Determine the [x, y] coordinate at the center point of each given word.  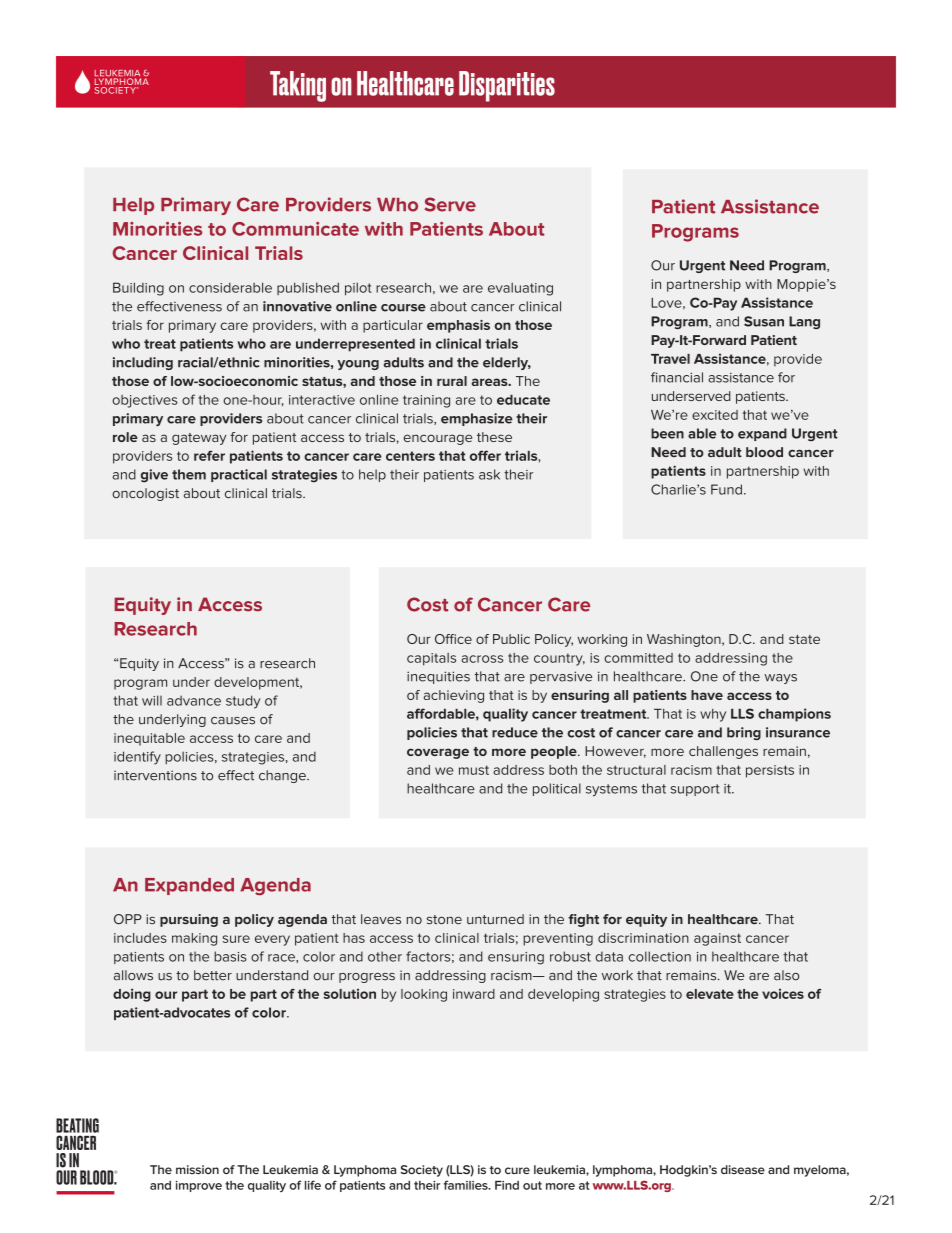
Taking [298, 86]
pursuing [189, 920]
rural [452, 381]
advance [194, 700]
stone [444, 919]
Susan [764, 321]
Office [453, 639]
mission [197, 1169]
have [707, 695]
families [467, 1185]
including [143, 363]
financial [677, 377]
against [717, 939]
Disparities [507, 86]
